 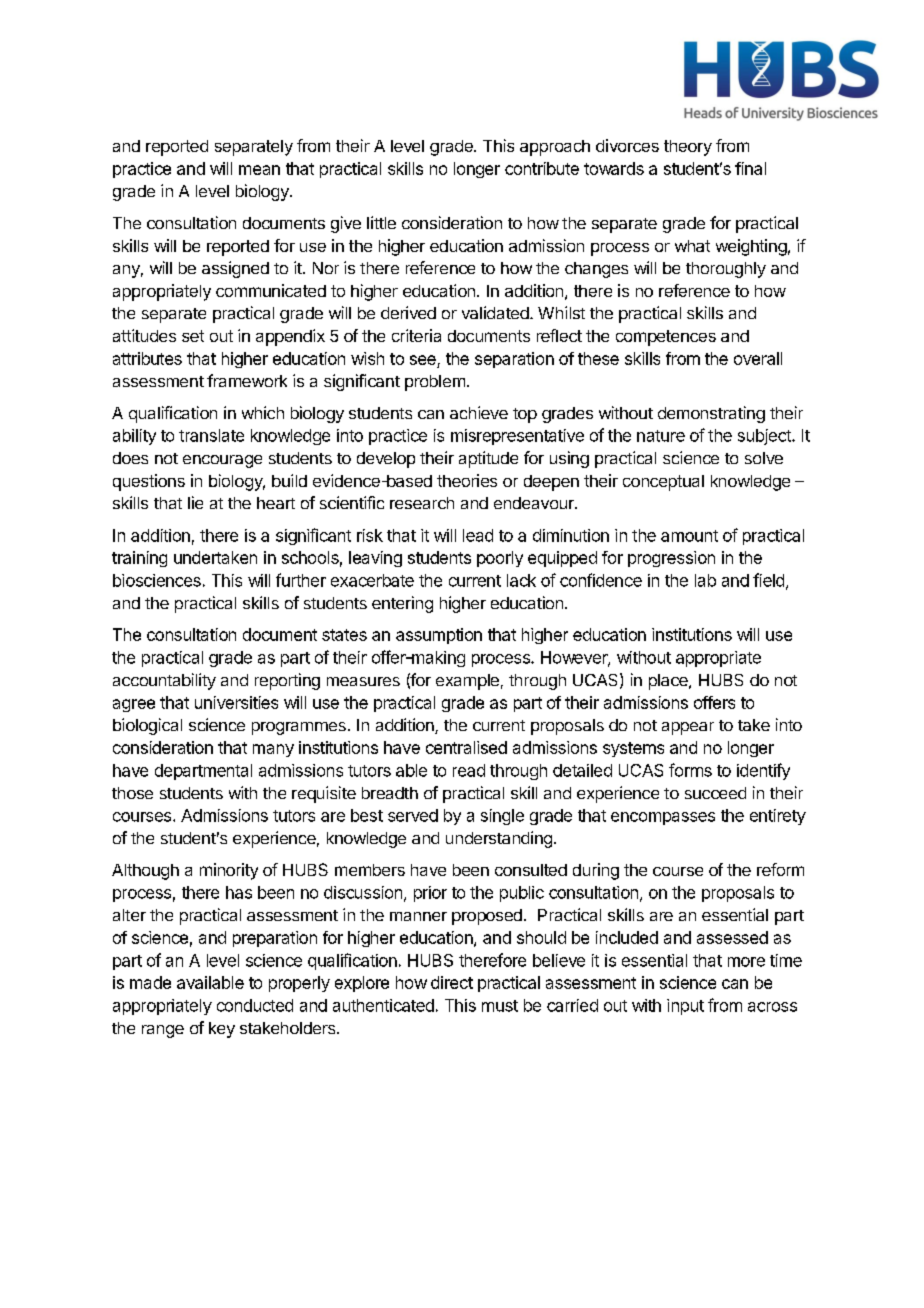 I want to click on contribute, so click(x=542, y=168).
